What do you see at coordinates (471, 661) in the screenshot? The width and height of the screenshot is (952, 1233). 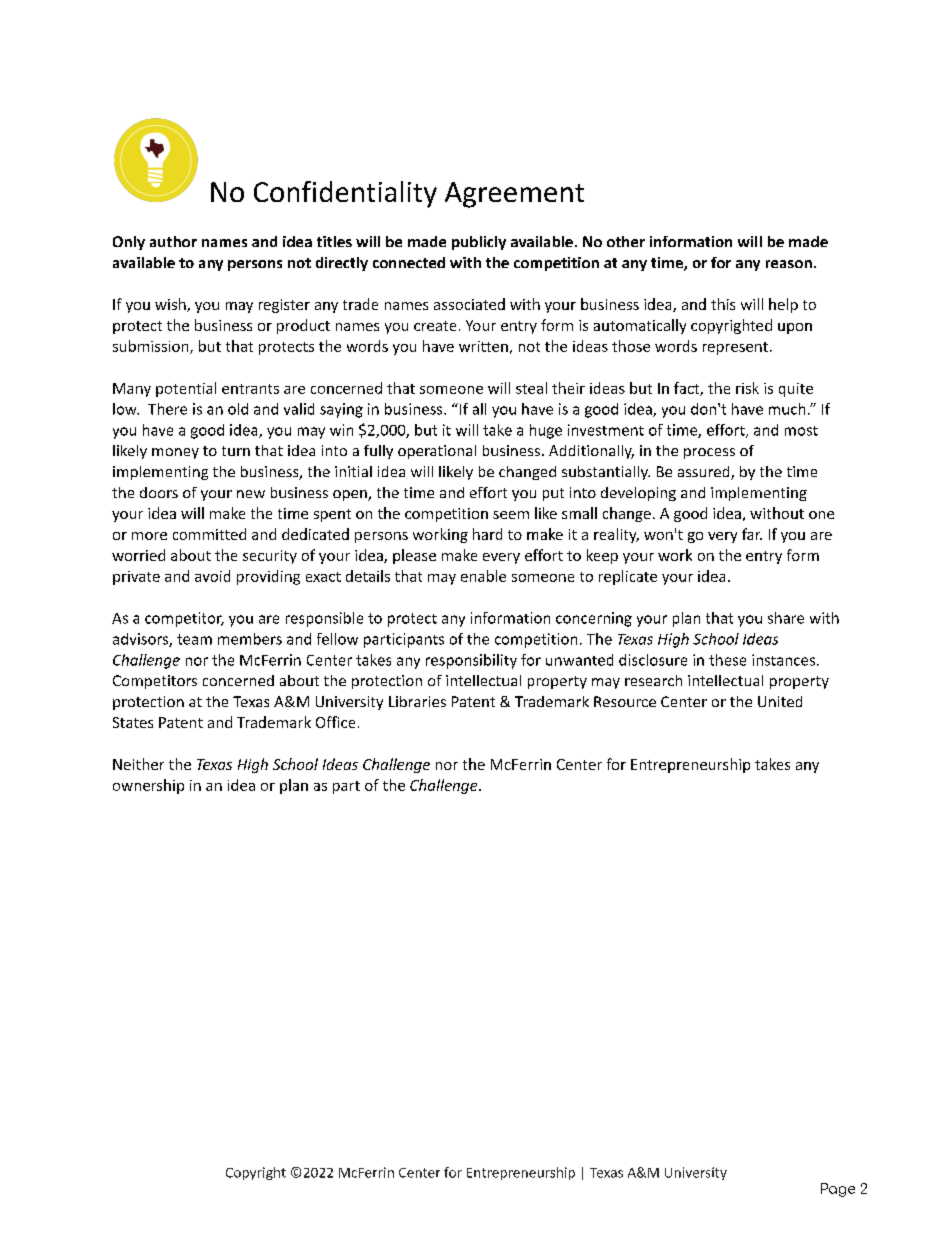 I see `responsibility` at bounding box center [471, 661].
